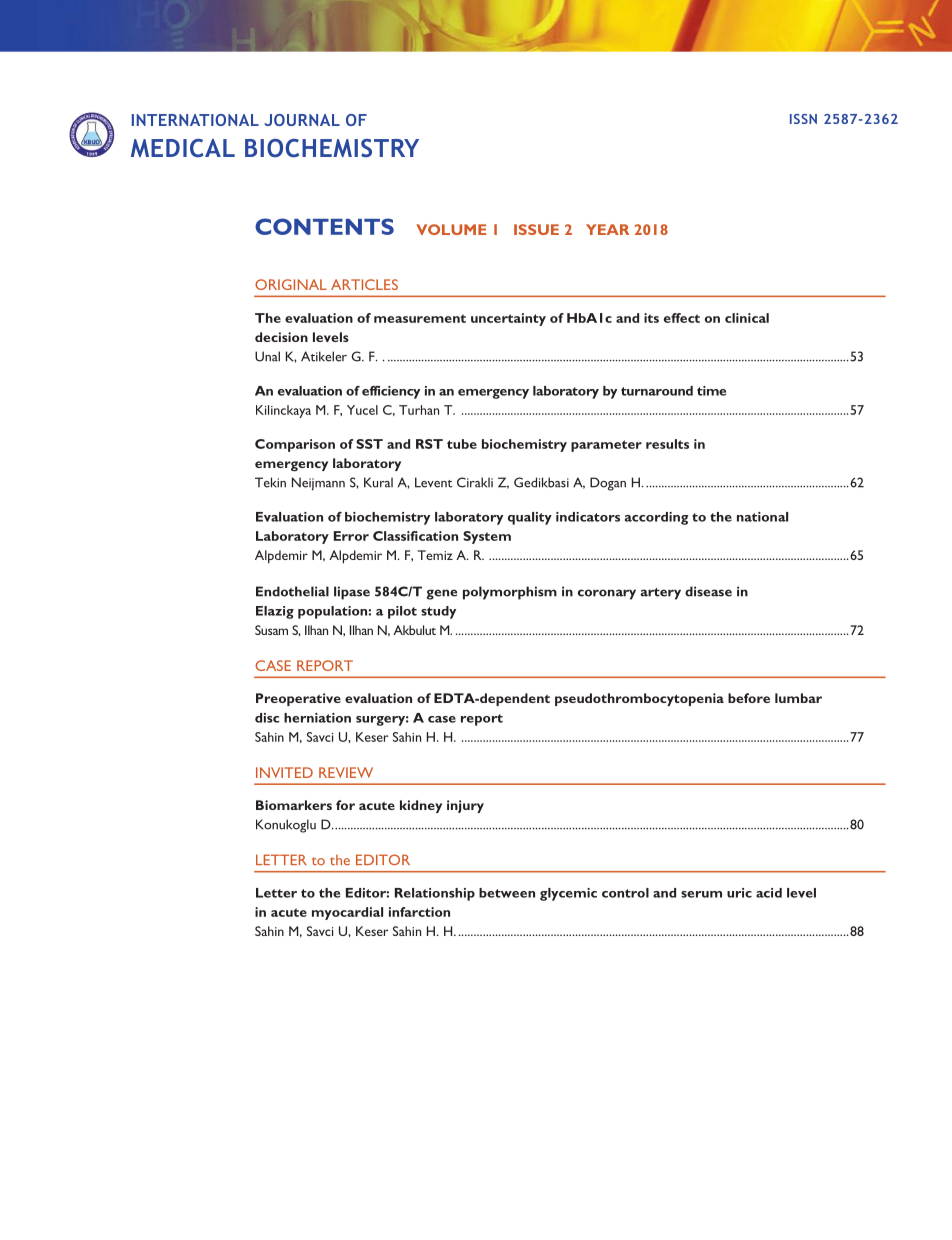 This screenshot has height=1240, width=952. What do you see at coordinates (351, 536) in the screenshot?
I see `Error` at bounding box center [351, 536].
